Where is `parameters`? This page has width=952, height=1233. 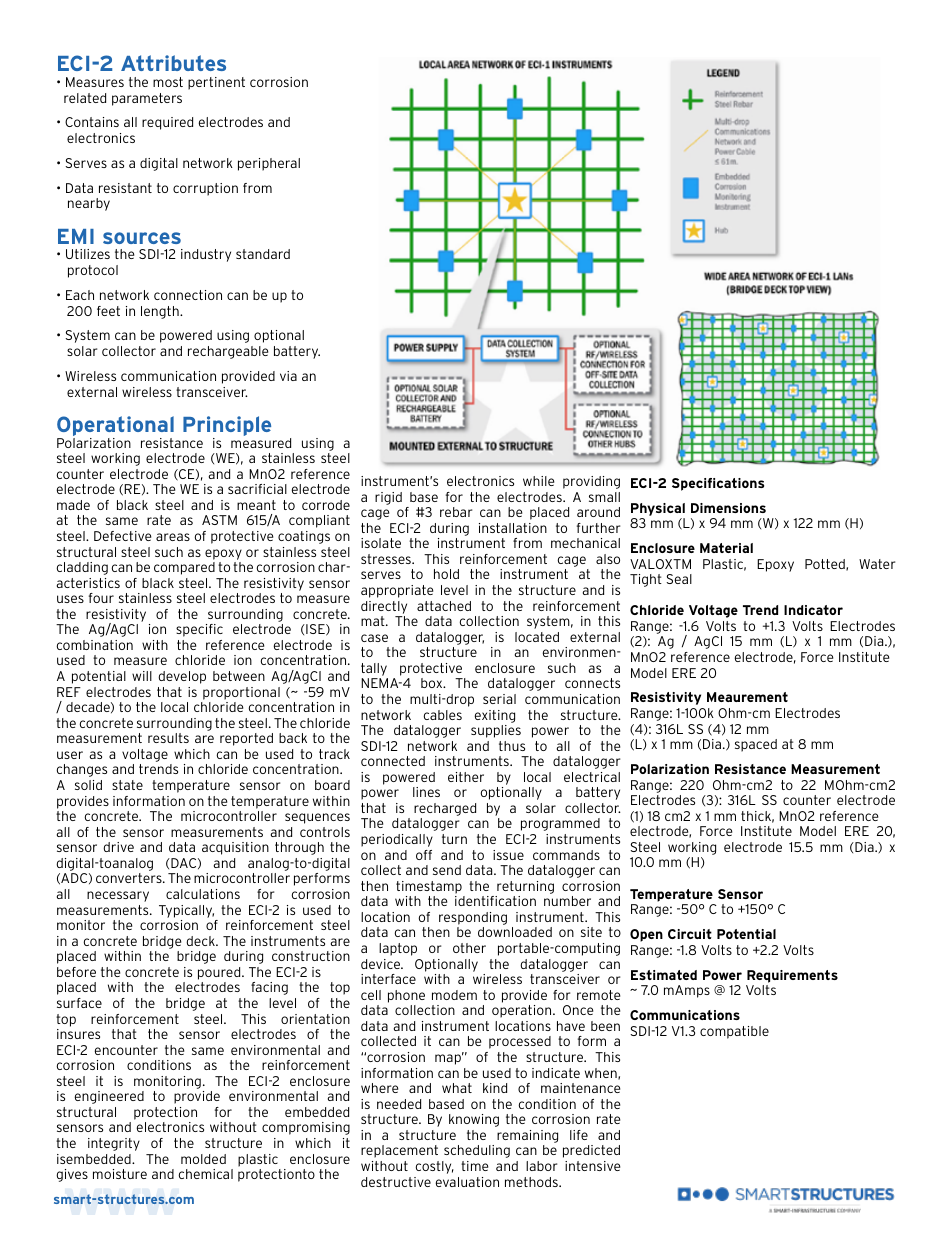 parameters is located at coordinates (147, 99).
